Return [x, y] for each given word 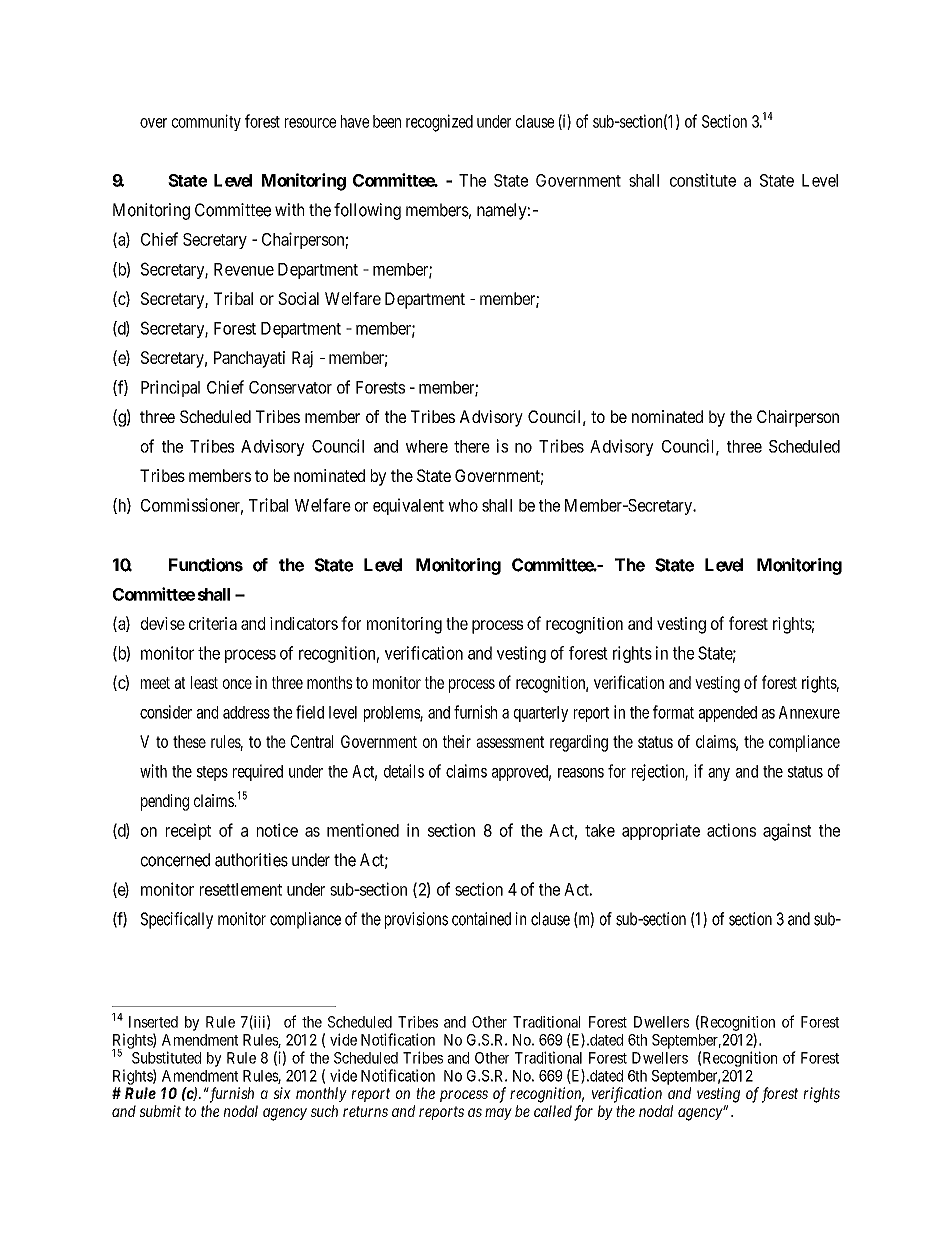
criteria [213, 623]
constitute [703, 180]
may [498, 1114]
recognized [439, 123]
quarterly [541, 714]
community [206, 122]
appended [728, 714]
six [282, 1093]
